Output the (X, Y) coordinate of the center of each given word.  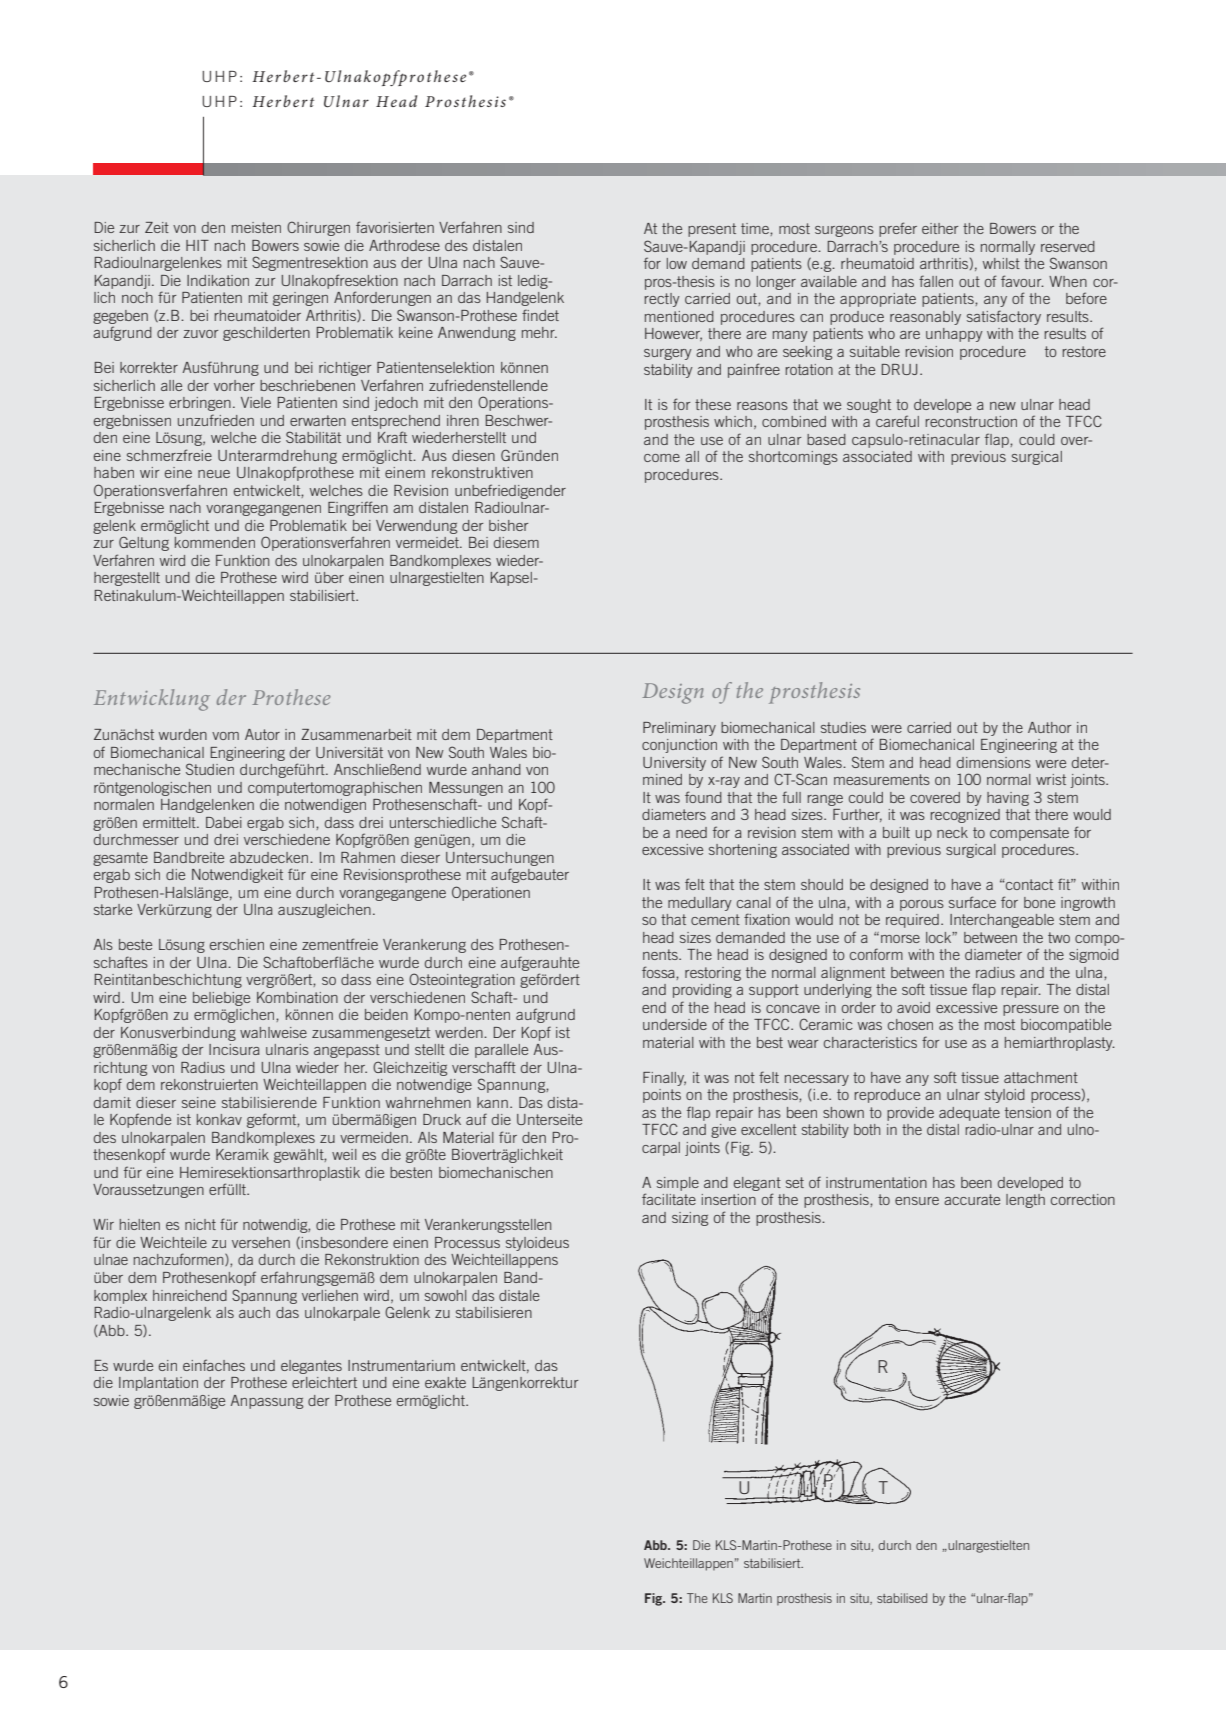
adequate (969, 1114)
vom (225, 736)
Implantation (158, 1384)
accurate (972, 1199)
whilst (1001, 263)
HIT (197, 245)
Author (1049, 727)
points (662, 1096)
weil (344, 1154)
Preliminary (679, 729)
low (677, 263)
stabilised (902, 1598)
